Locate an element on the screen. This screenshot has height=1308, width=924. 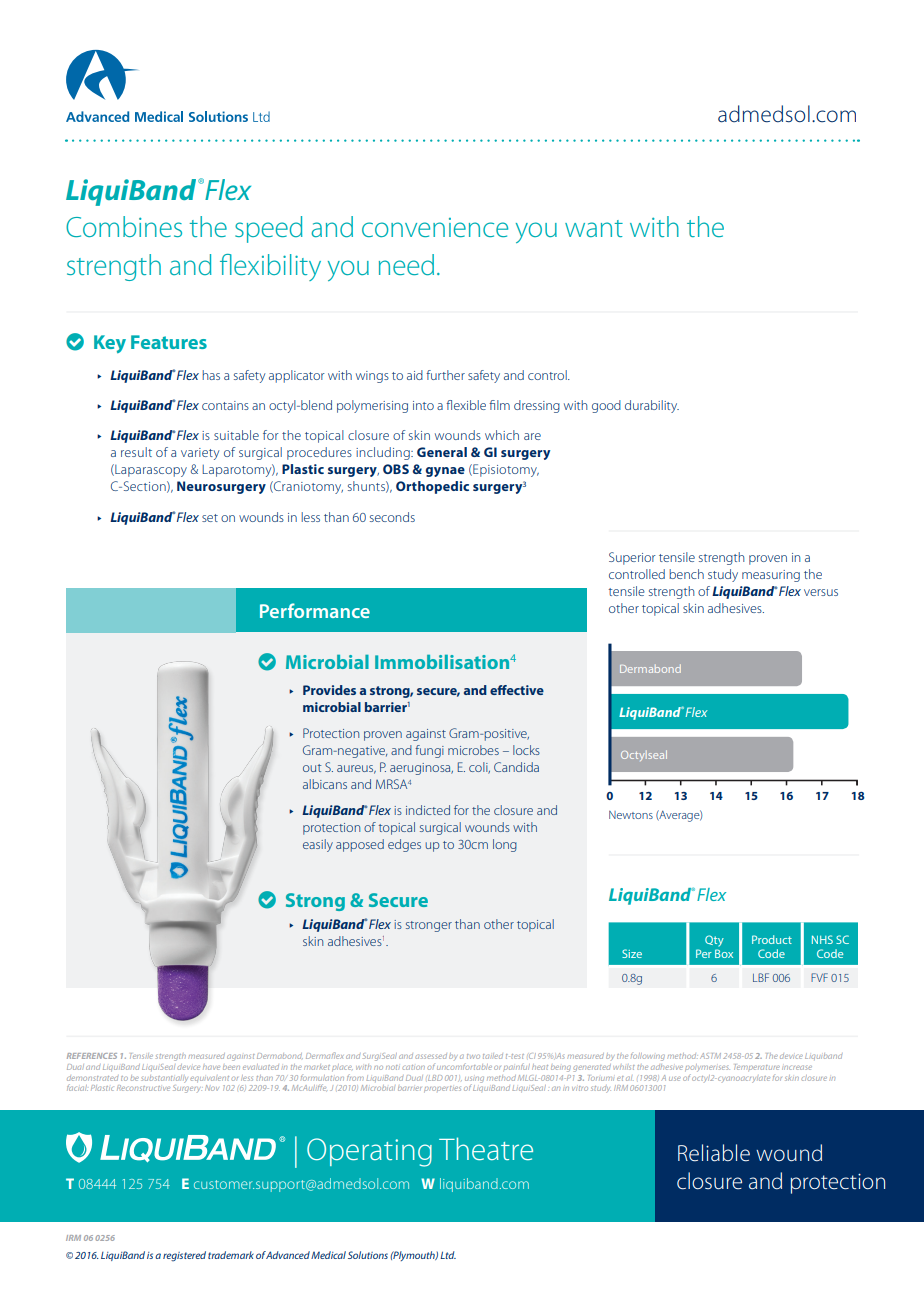
albicans is located at coordinates (325, 784).
